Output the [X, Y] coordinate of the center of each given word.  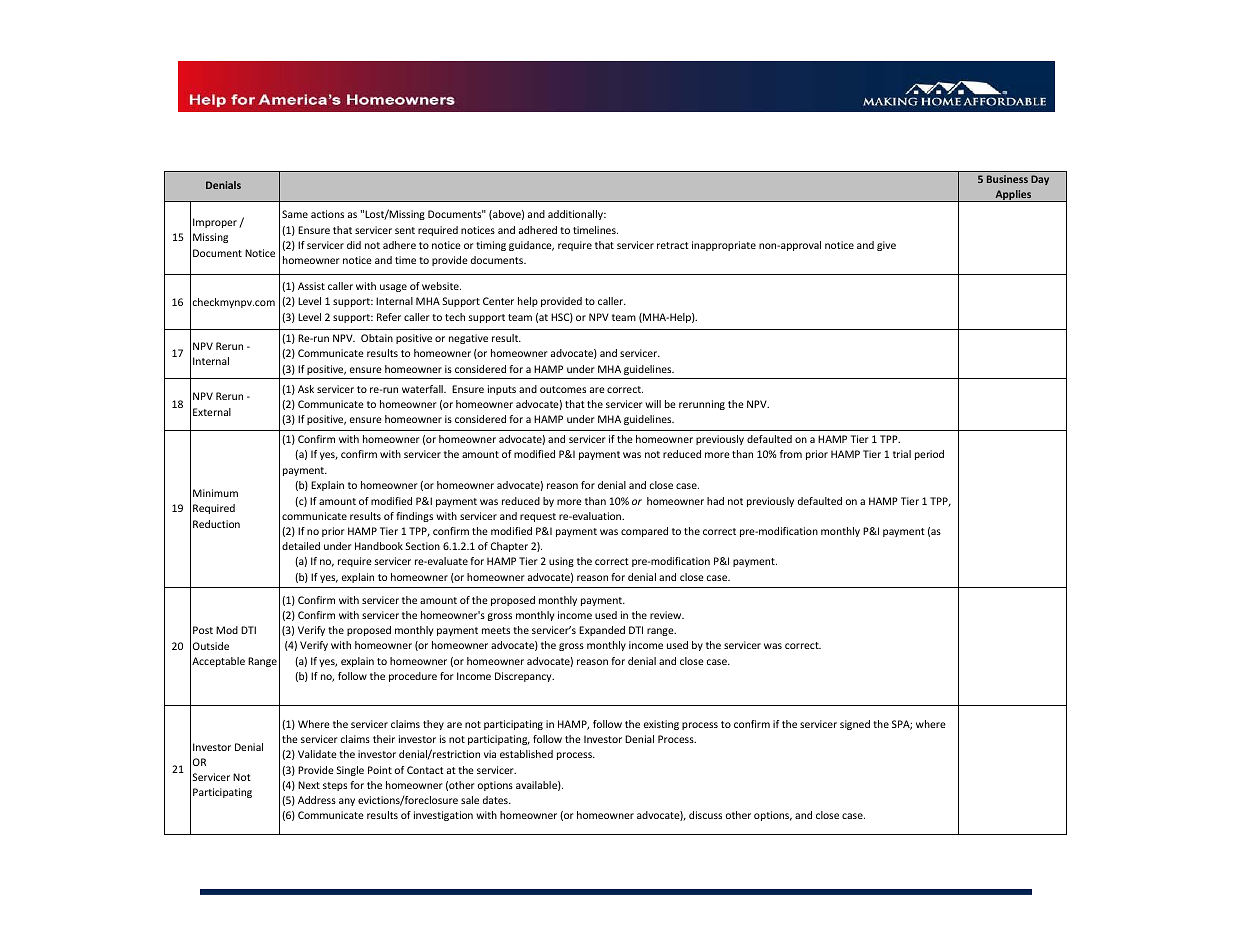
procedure [413, 677]
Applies [1013, 196]
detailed [301, 546]
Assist [311, 286]
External [212, 412]
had [715, 501]
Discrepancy [524, 677]
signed [855, 725]
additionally [576, 215]
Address [317, 800]
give [886, 246]
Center [498, 301]
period [929, 455]
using [561, 562]
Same [295, 214]
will [653, 404]
